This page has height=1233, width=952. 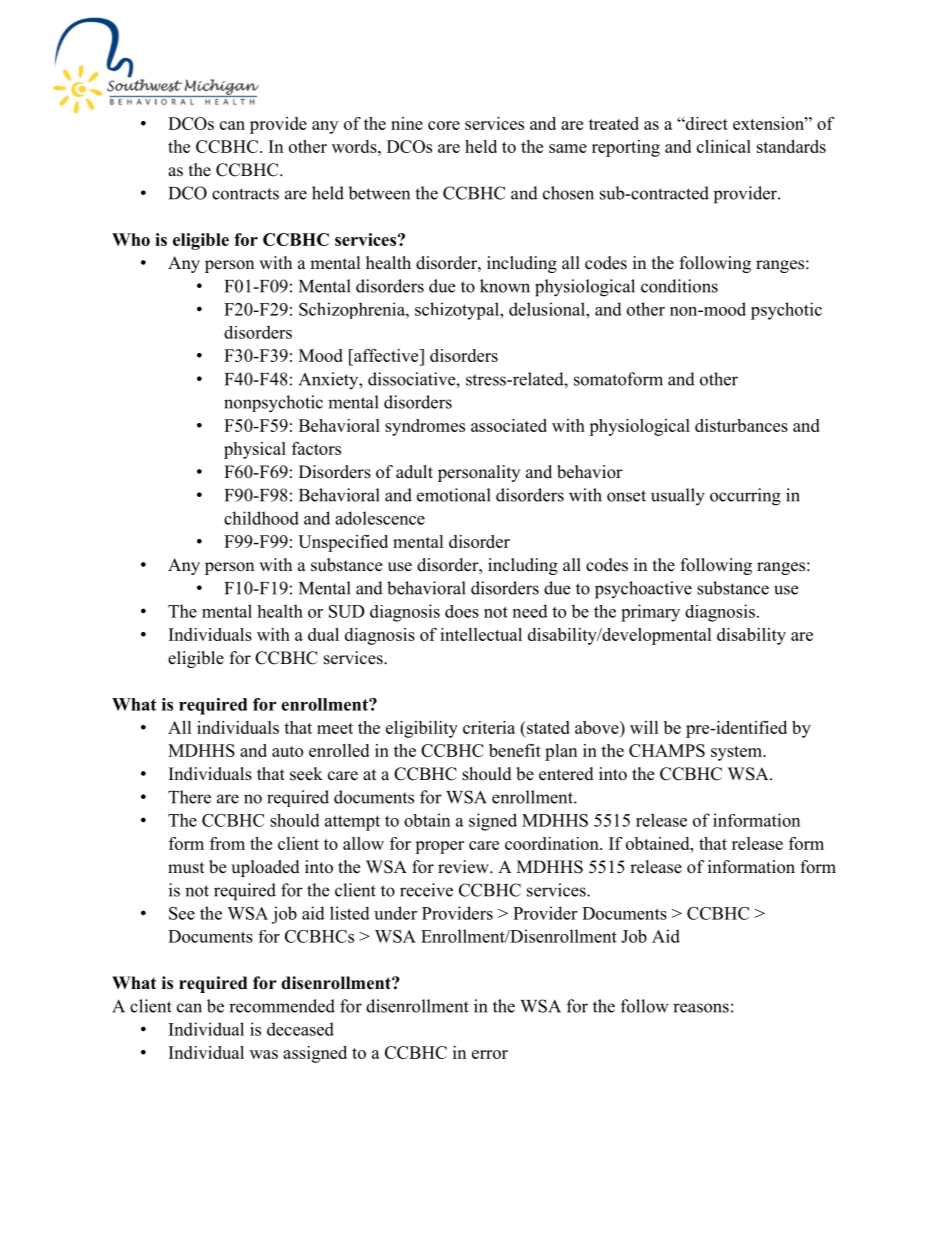 I want to click on psychoactive, so click(x=643, y=590).
